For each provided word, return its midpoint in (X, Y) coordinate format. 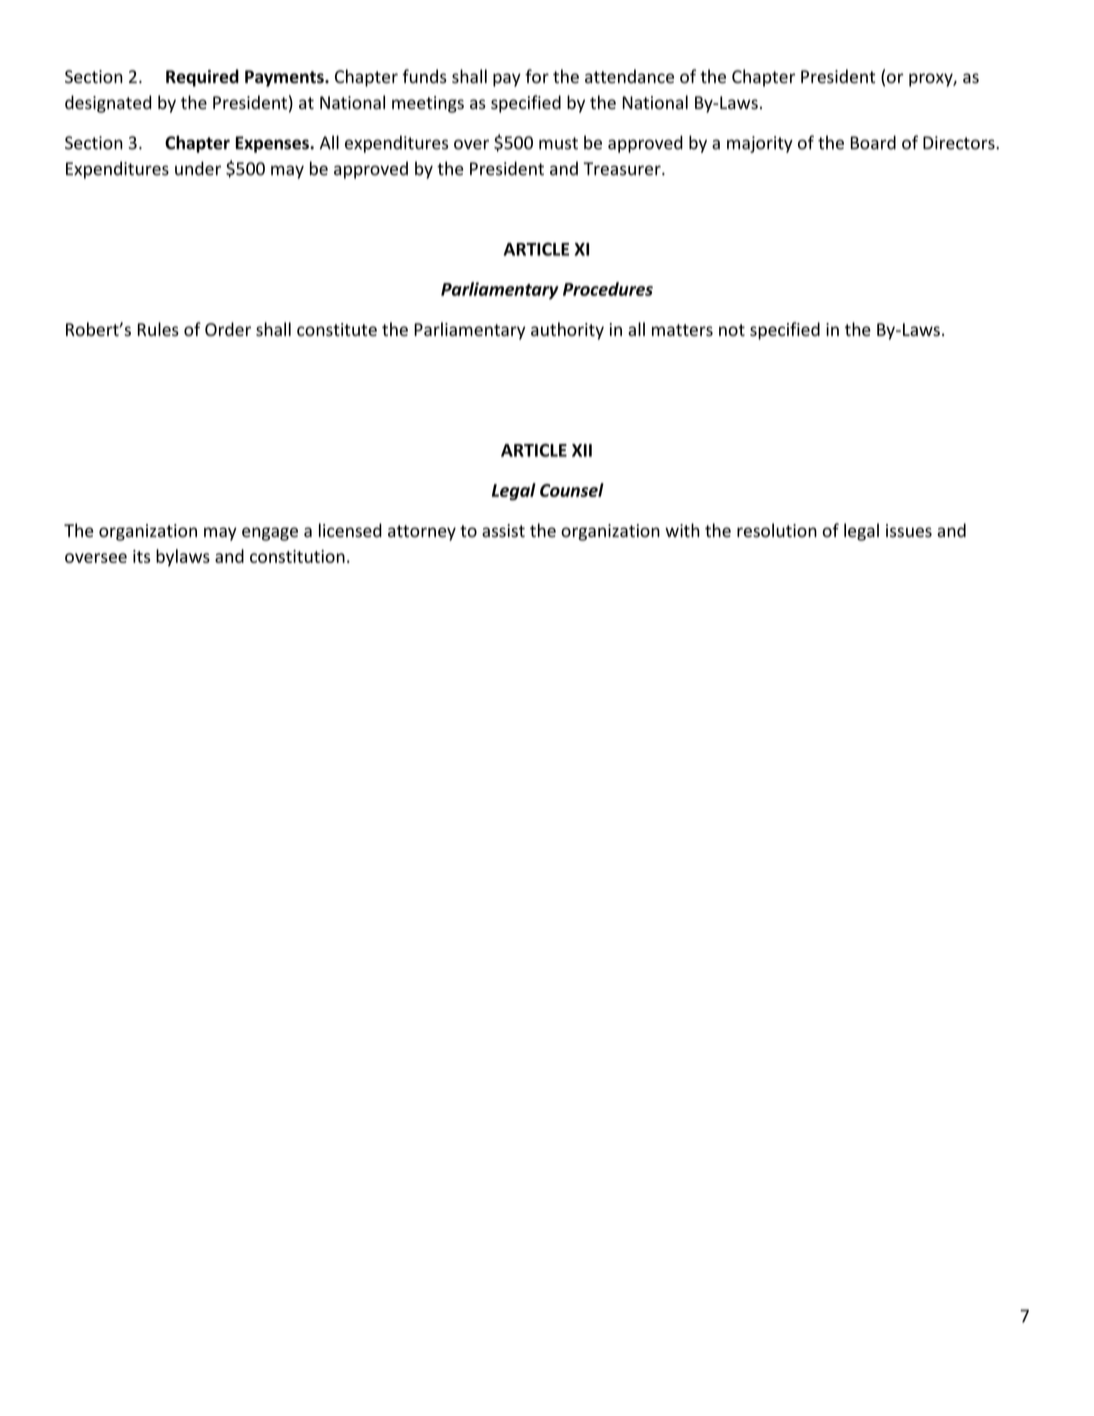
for (537, 76)
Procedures (608, 289)
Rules (158, 329)
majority (760, 144)
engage (270, 534)
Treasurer (623, 169)
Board (873, 142)
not (732, 330)
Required (202, 78)
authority (567, 331)
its (141, 556)
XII (582, 450)
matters (682, 330)
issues (909, 531)
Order (228, 329)
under (198, 168)
